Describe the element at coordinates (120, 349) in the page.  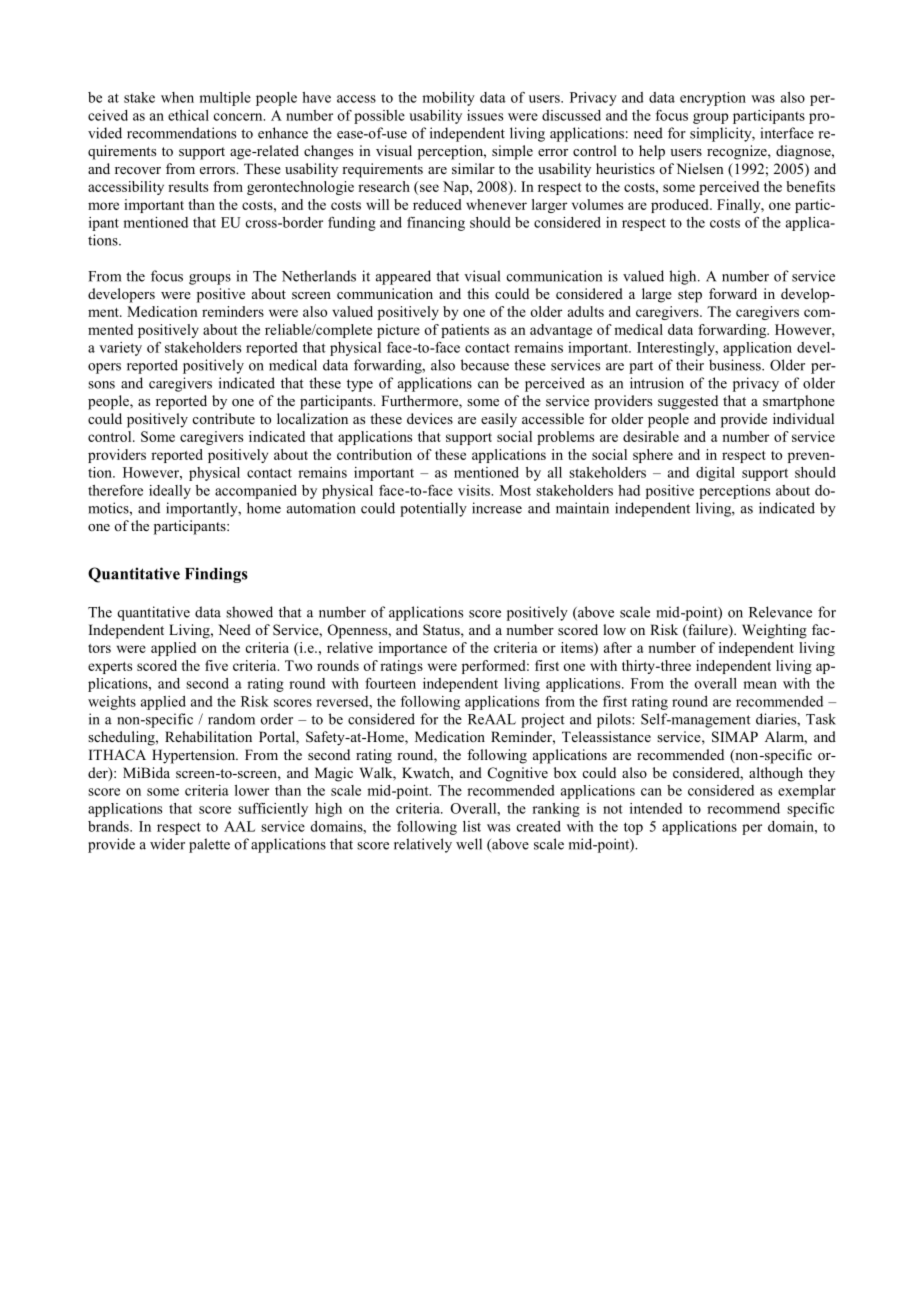
I see `variety` at that location.
